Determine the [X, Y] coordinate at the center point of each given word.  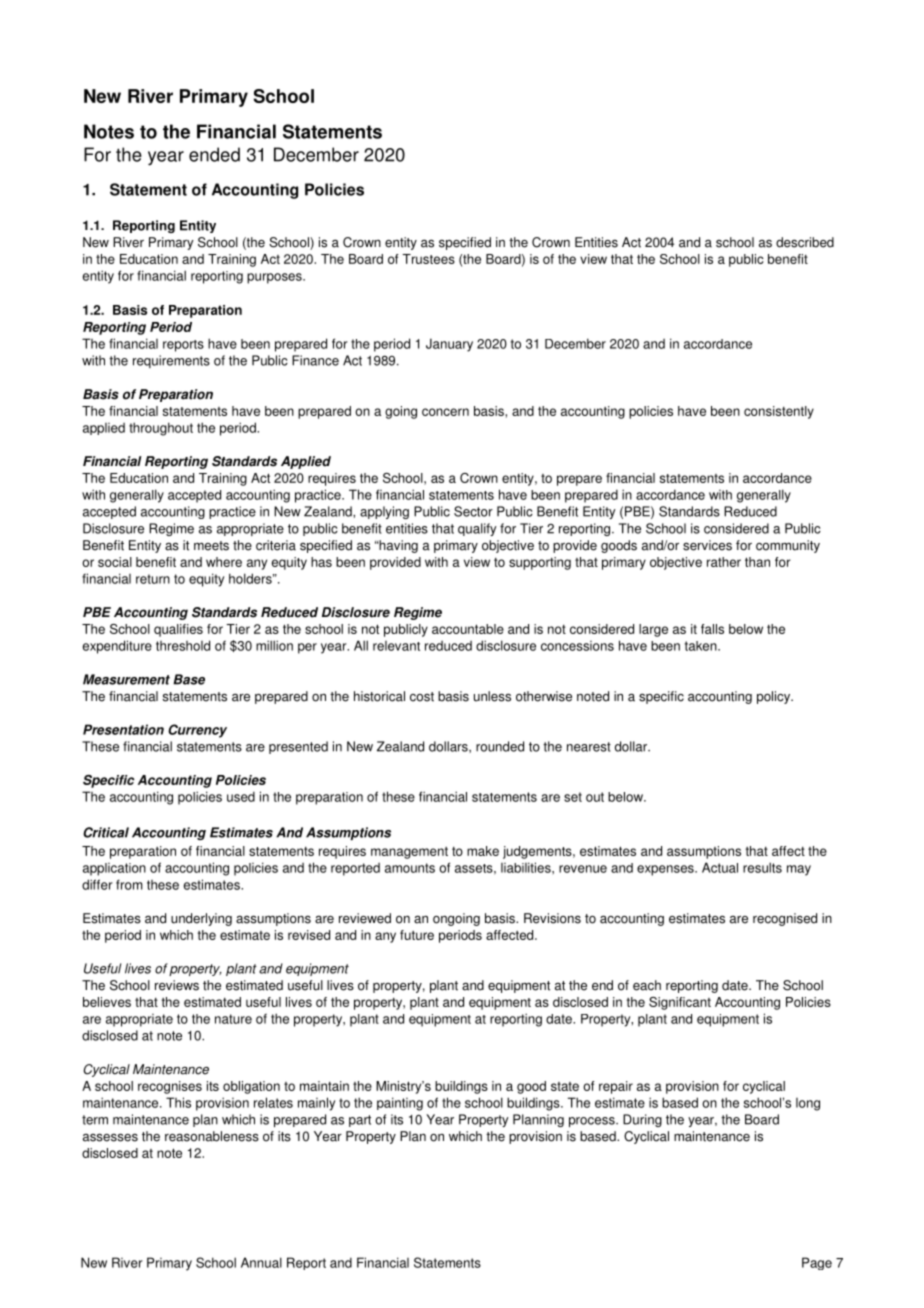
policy [775, 697]
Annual [261, 1262]
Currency [197, 731]
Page [817, 1263]
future [417, 935]
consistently [779, 412]
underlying [201, 919]
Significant [680, 1003]
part [360, 1121]
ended [214, 154]
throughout [161, 429]
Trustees [428, 259]
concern [445, 412]
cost [422, 697]
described [805, 242]
